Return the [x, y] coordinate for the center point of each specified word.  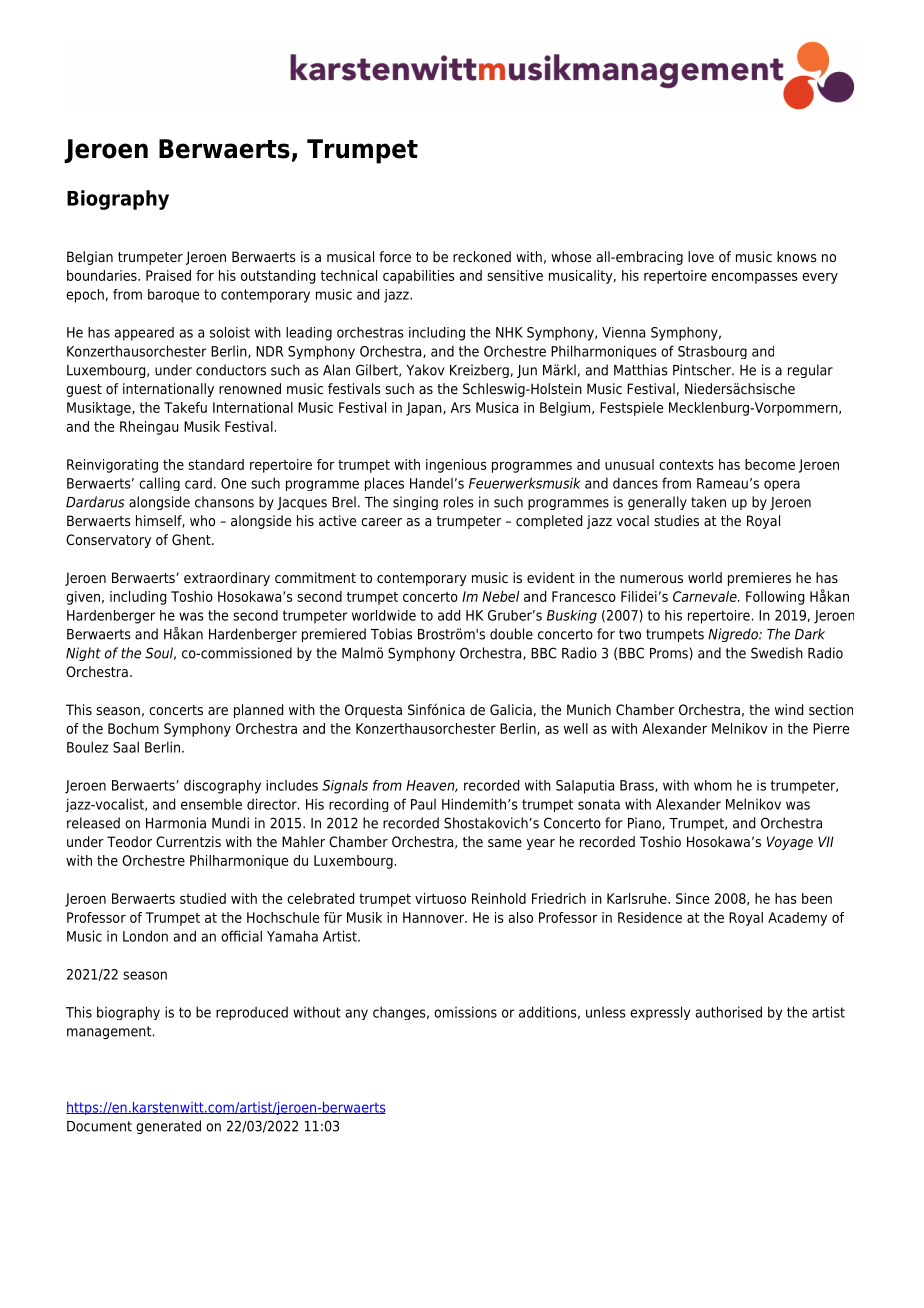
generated [168, 1127]
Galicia [511, 709]
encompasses [754, 278]
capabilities [419, 277]
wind [789, 709]
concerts [176, 710]
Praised [168, 275]
